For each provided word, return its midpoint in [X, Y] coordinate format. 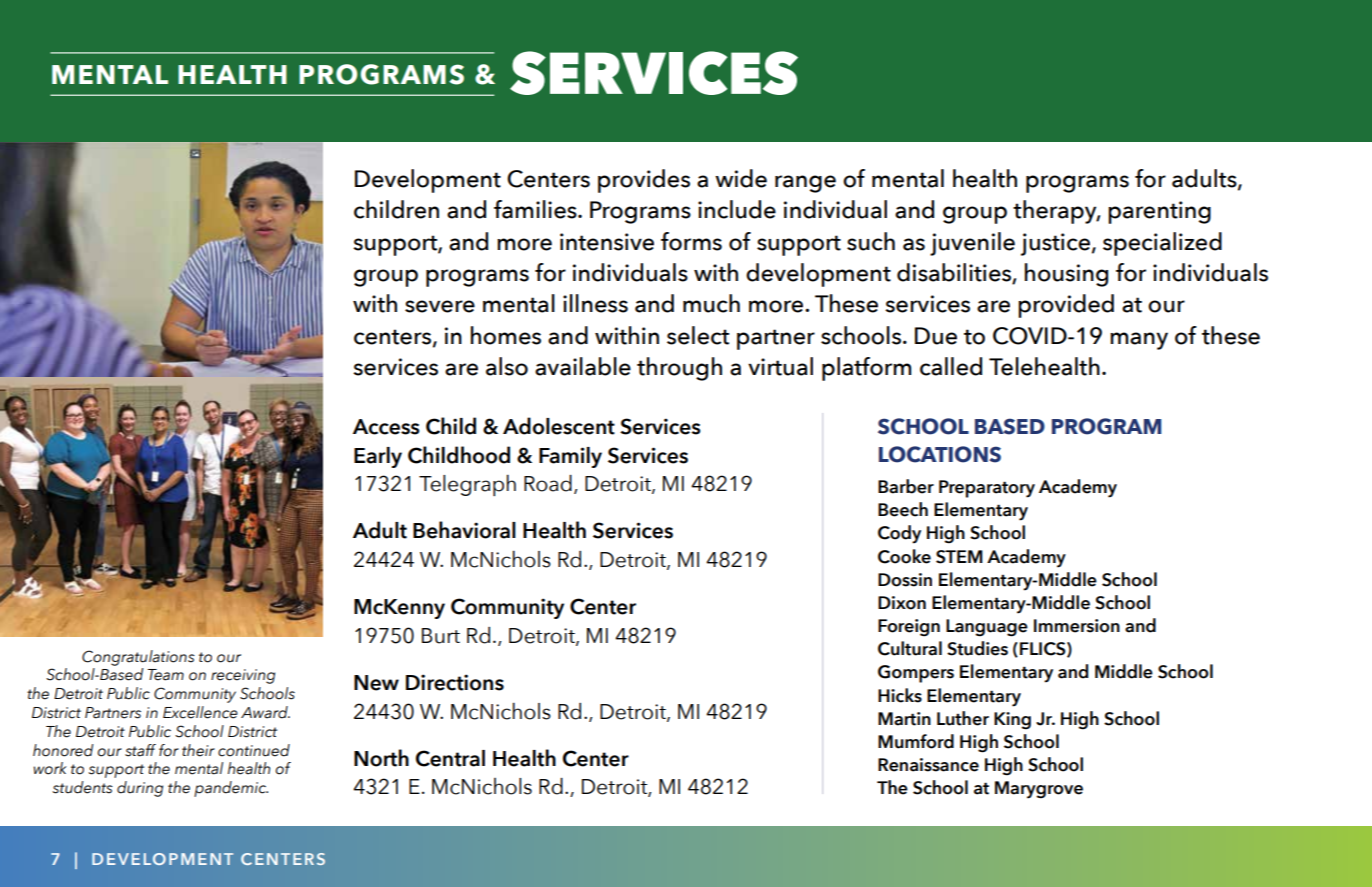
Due [936, 336]
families [536, 209]
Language [987, 628]
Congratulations [138, 658]
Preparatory [987, 489]
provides [644, 181]
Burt [441, 636]
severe [440, 306]
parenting [1159, 212]
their [198, 750]
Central [450, 758]
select [698, 335]
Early [378, 457]
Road [548, 483]
